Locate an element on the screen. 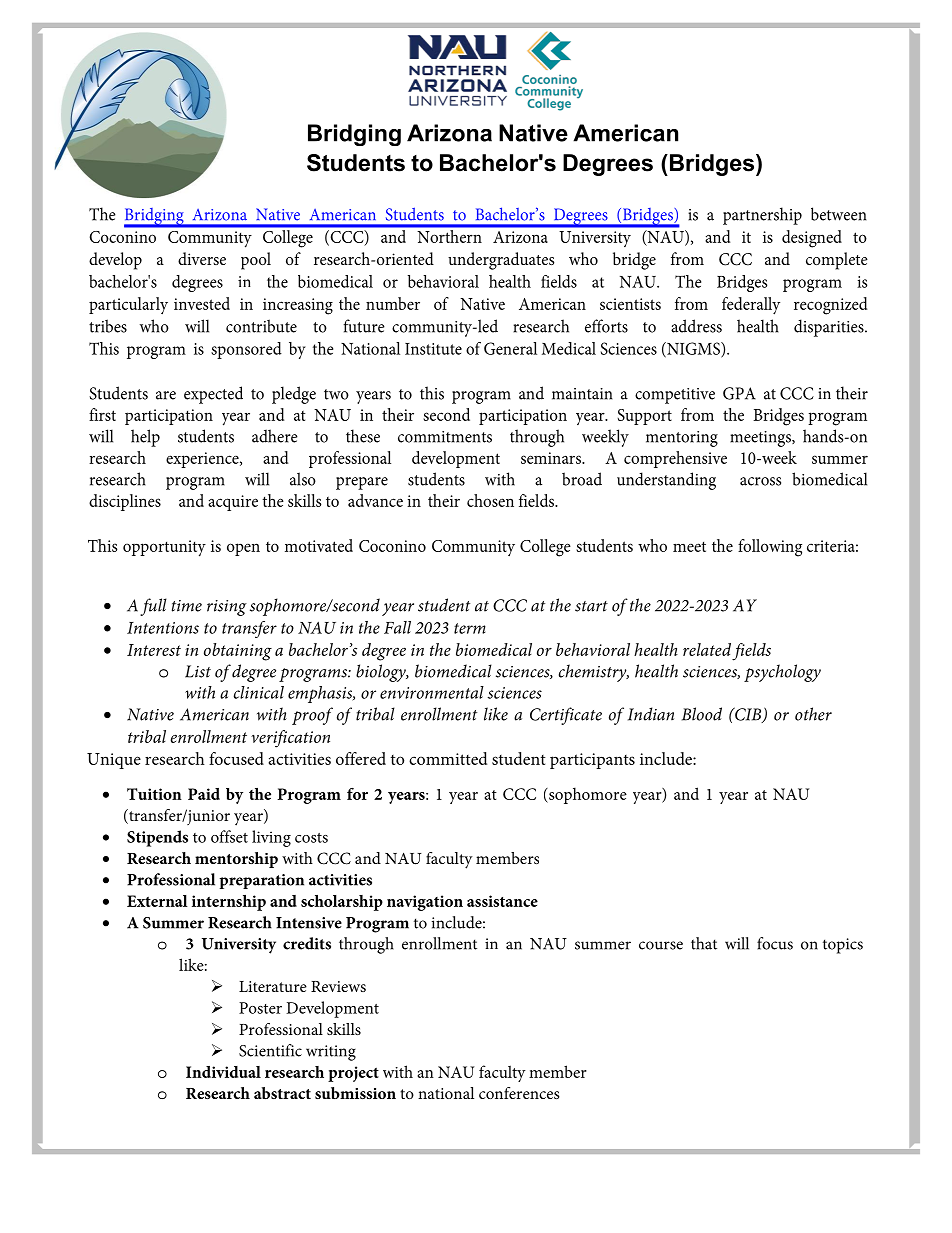 The width and height of the screenshot is (952, 1233). following is located at coordinates (770, 548).
